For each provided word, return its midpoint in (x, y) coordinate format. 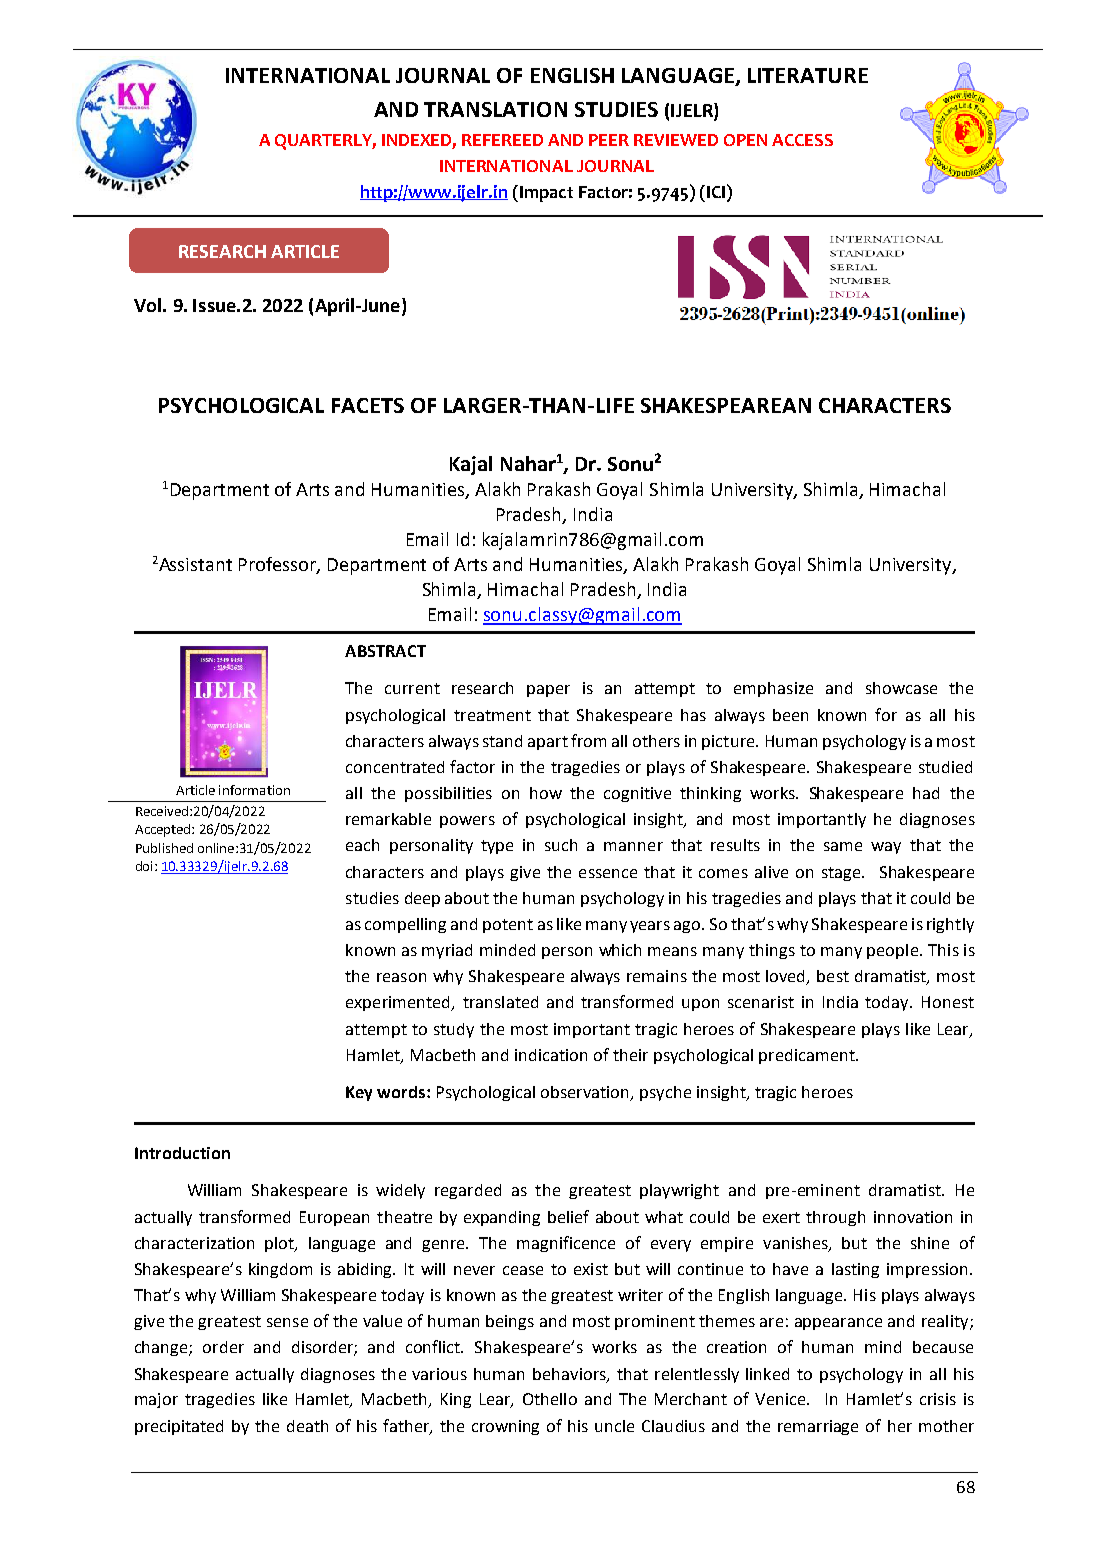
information (254, 790)
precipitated (179, 1427)
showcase (901, 688)
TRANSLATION (495, 109)
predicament (808, 1056)
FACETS (368, 405)
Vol (147, 305)
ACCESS (802, 140)
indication (551, 1055)
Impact (545, 193)
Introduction (182, 1153)
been (790, 715)
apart (548, 743)
